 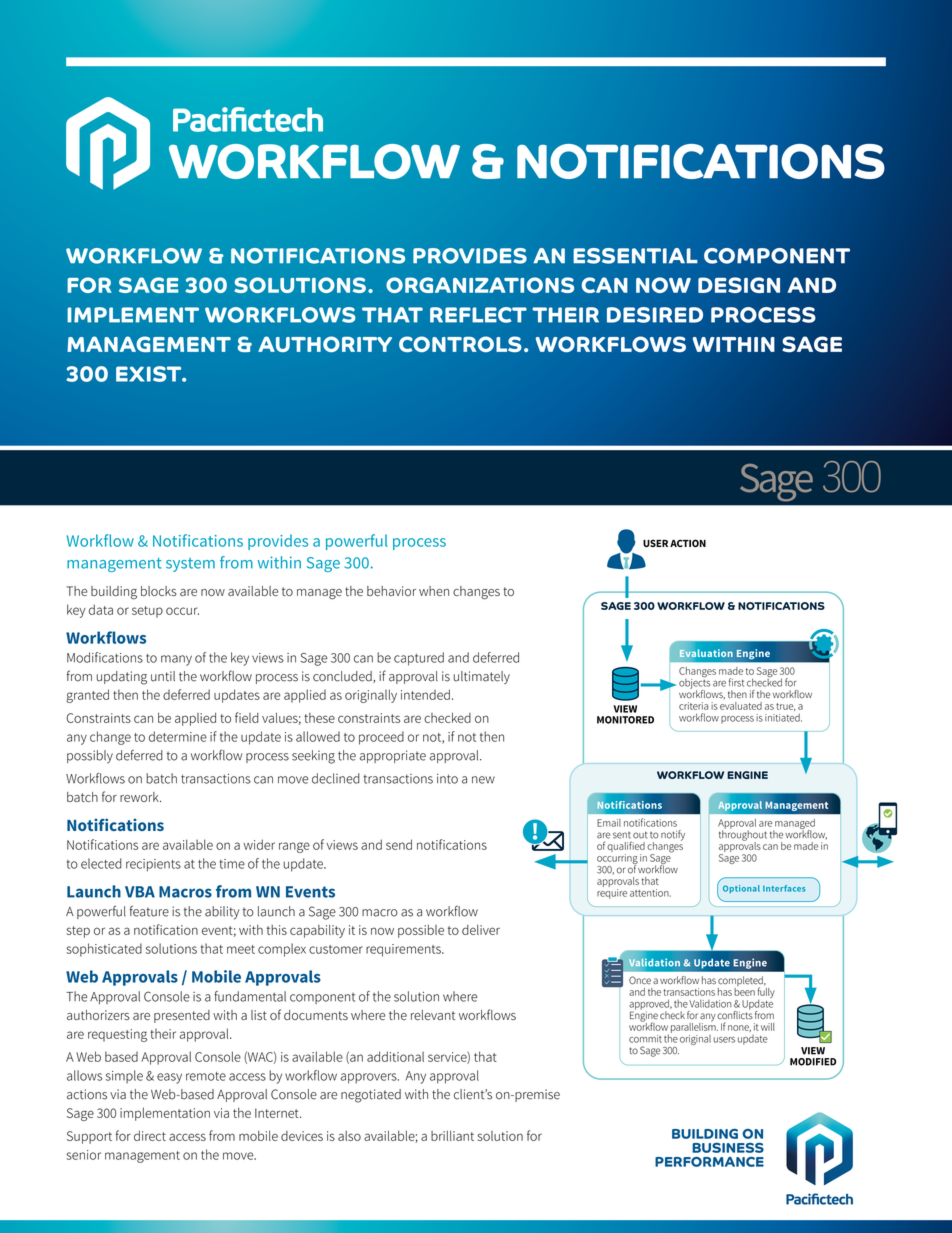 What do you see at coordinates (150, 1136) in the image?
I see `direct` at bounding box center [150, 1136].
